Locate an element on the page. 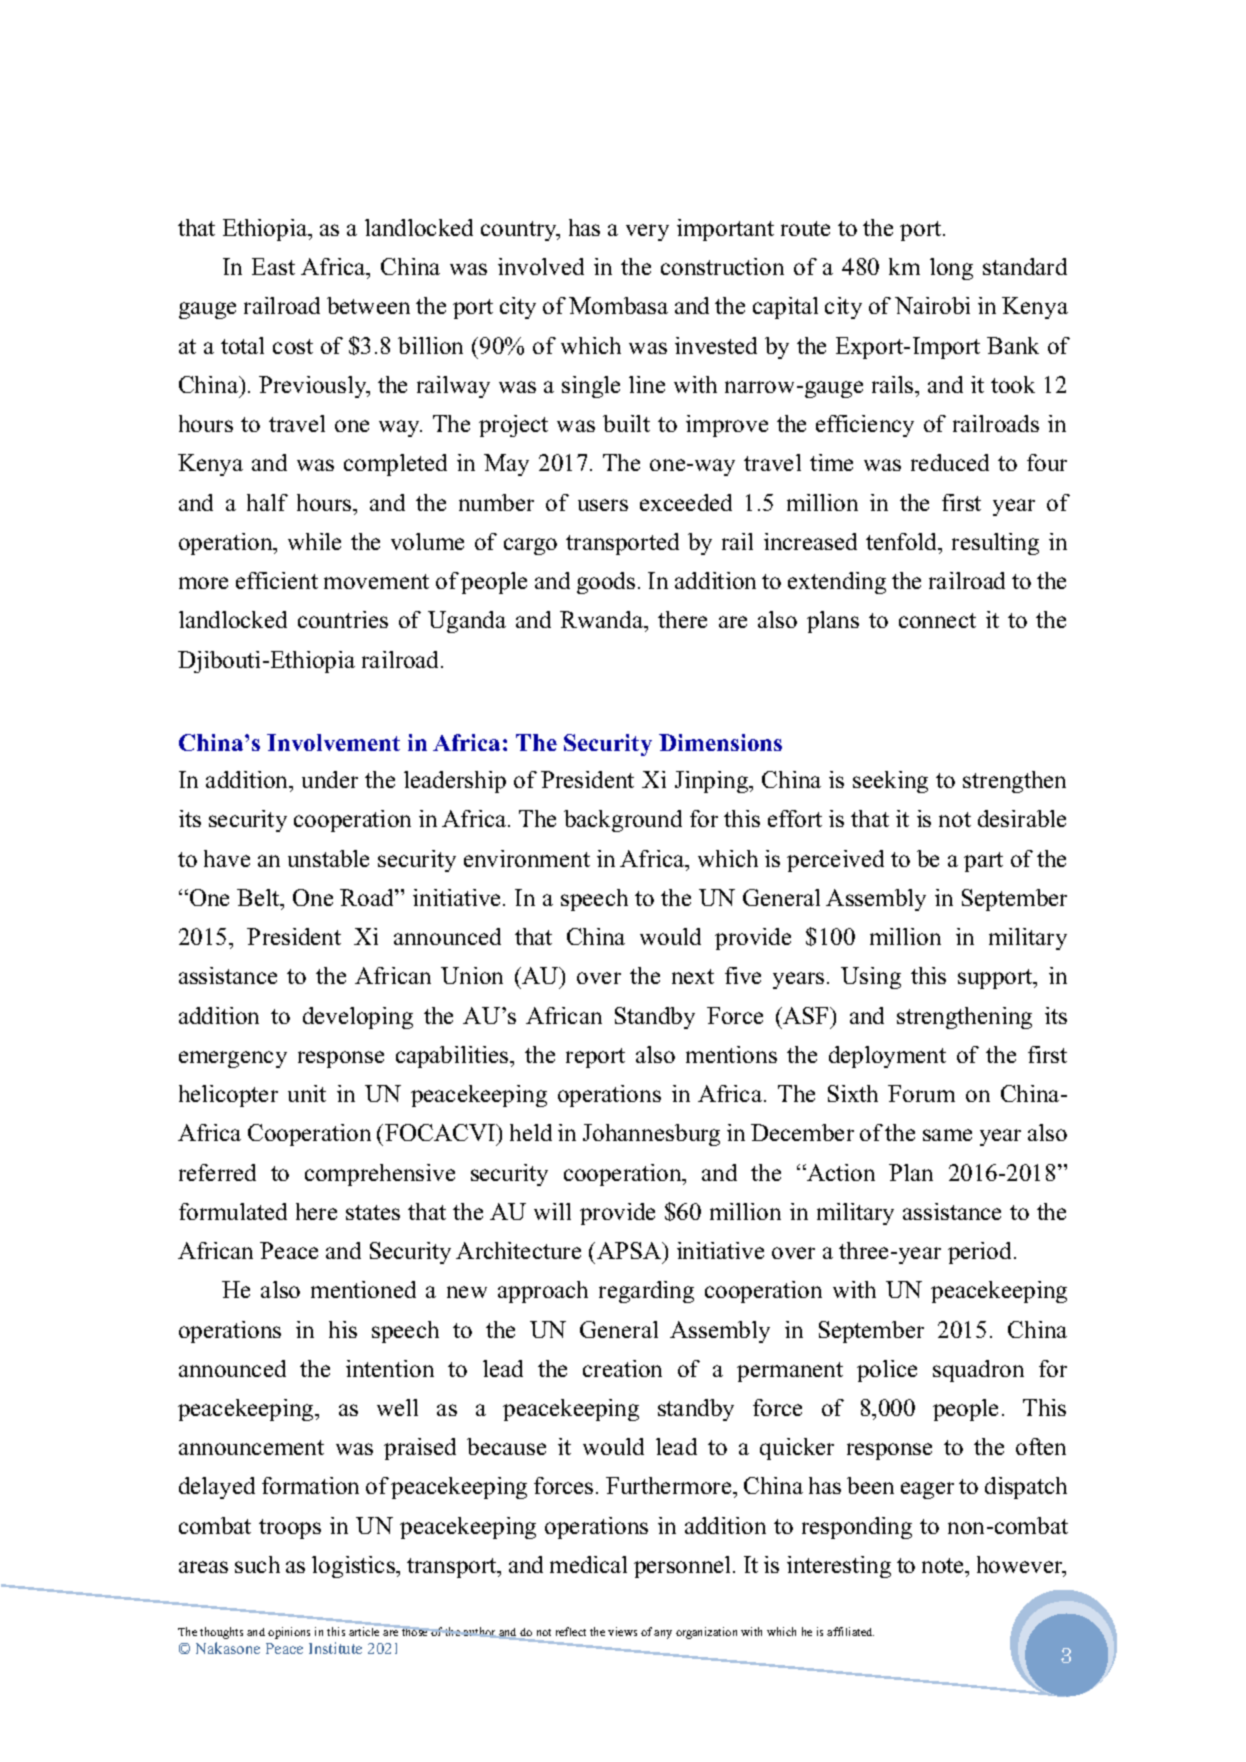 The height and width of the document is (1762, 1246). East is located at coordinates (273, 266).
